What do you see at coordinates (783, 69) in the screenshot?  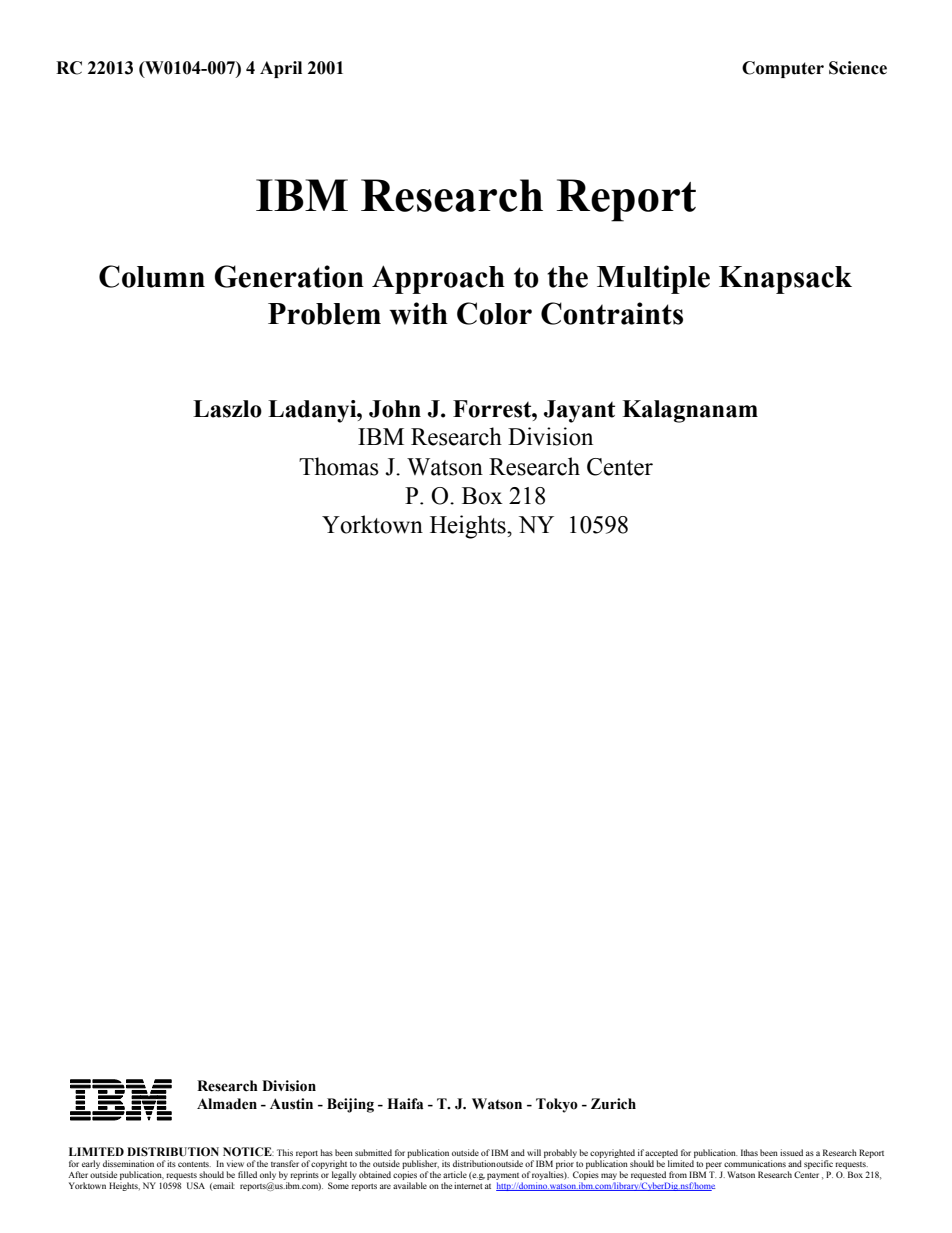 I see `Computer` at bounding box center [783, 69].
